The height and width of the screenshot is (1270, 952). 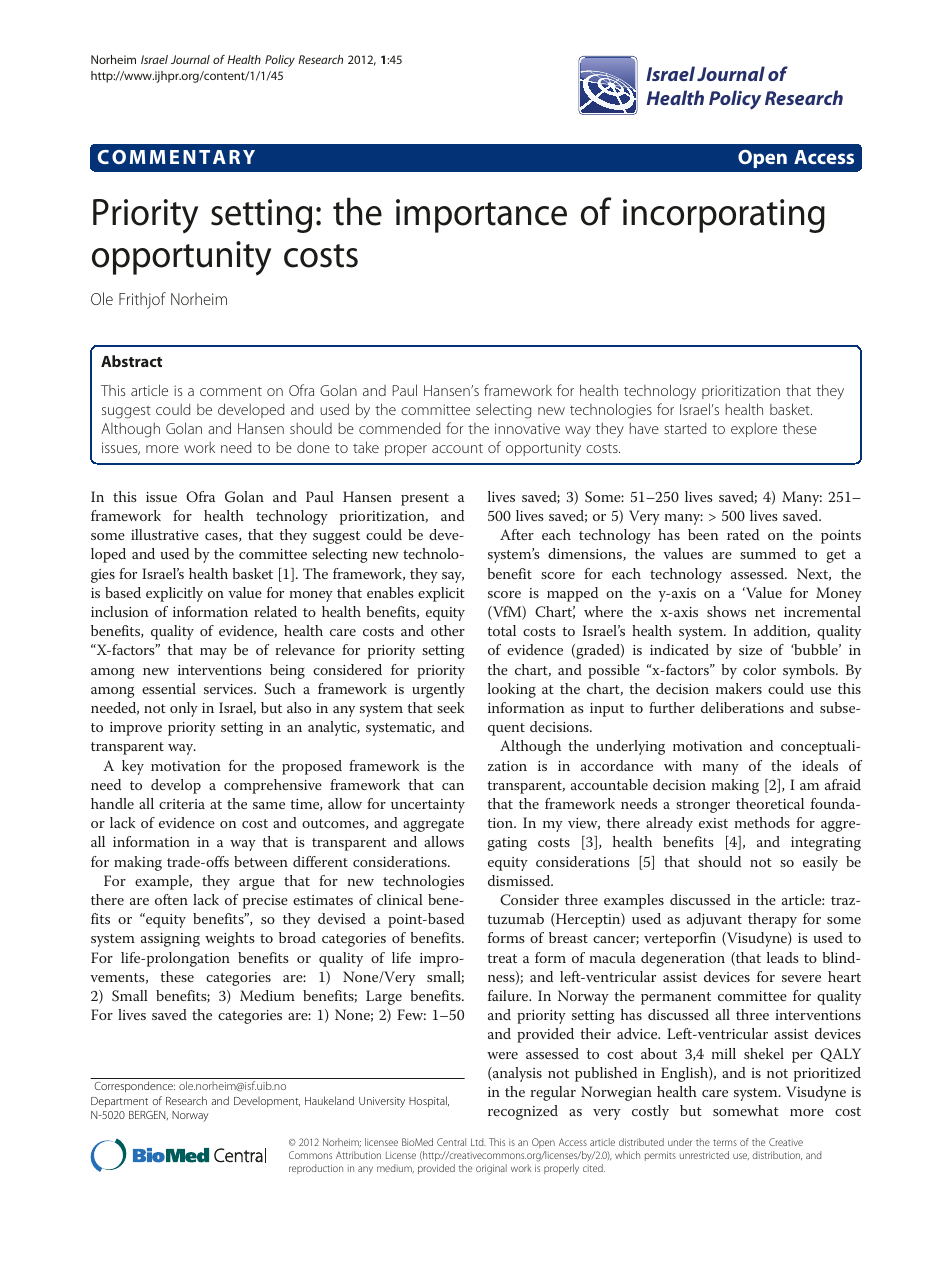 What do you see at coordinates (425, 499) in the screenshot?
I see `present` at bounding box center [425, 499].
